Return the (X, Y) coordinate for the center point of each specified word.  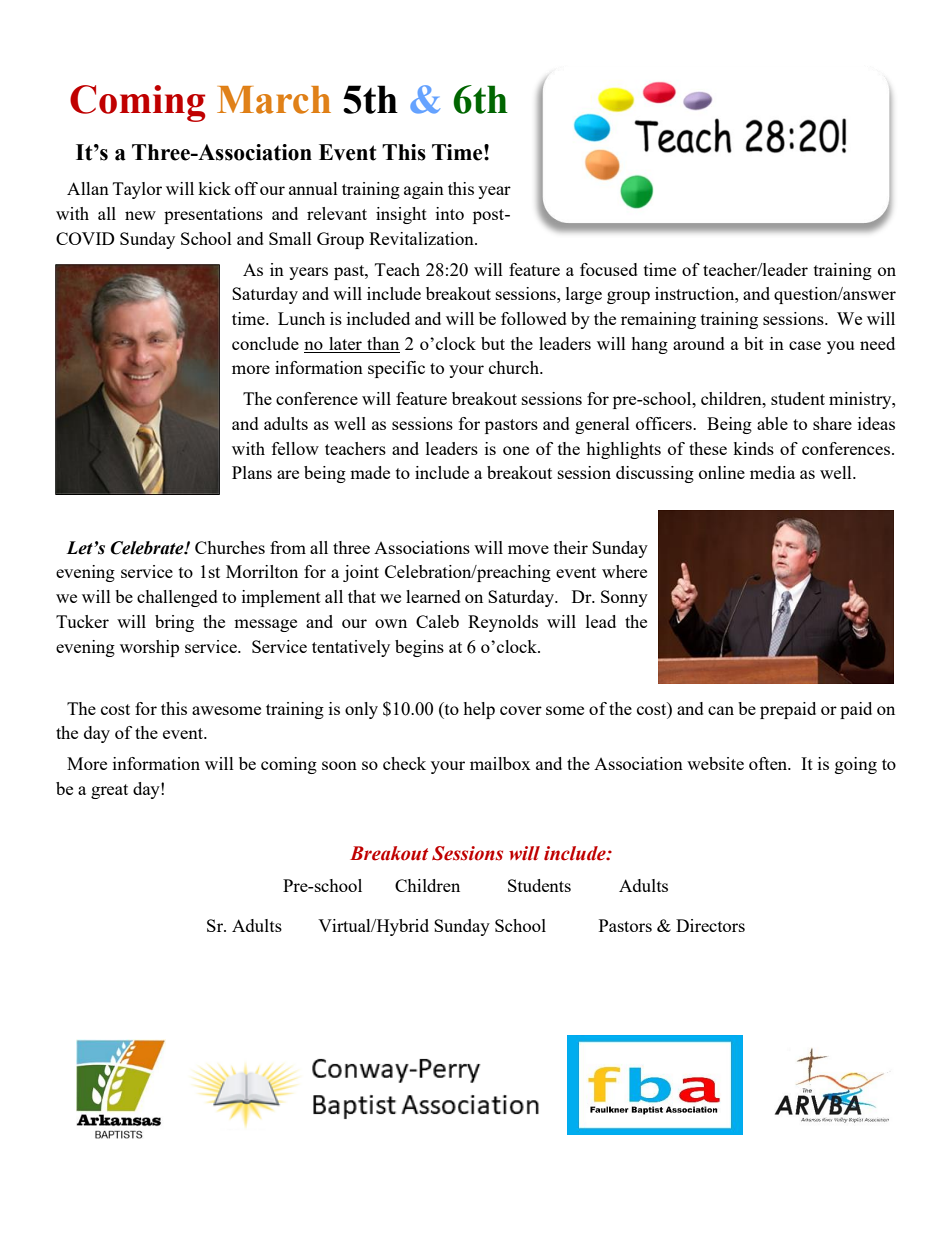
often (769, 763)
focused (609, 269)
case (805, 345)
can (721, 710)
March (274, 100)
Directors (710, 925)
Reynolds (503, 623)
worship (149, 648)
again (424, 190)
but (493, 343)
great (109, 791)
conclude (265, 343)
